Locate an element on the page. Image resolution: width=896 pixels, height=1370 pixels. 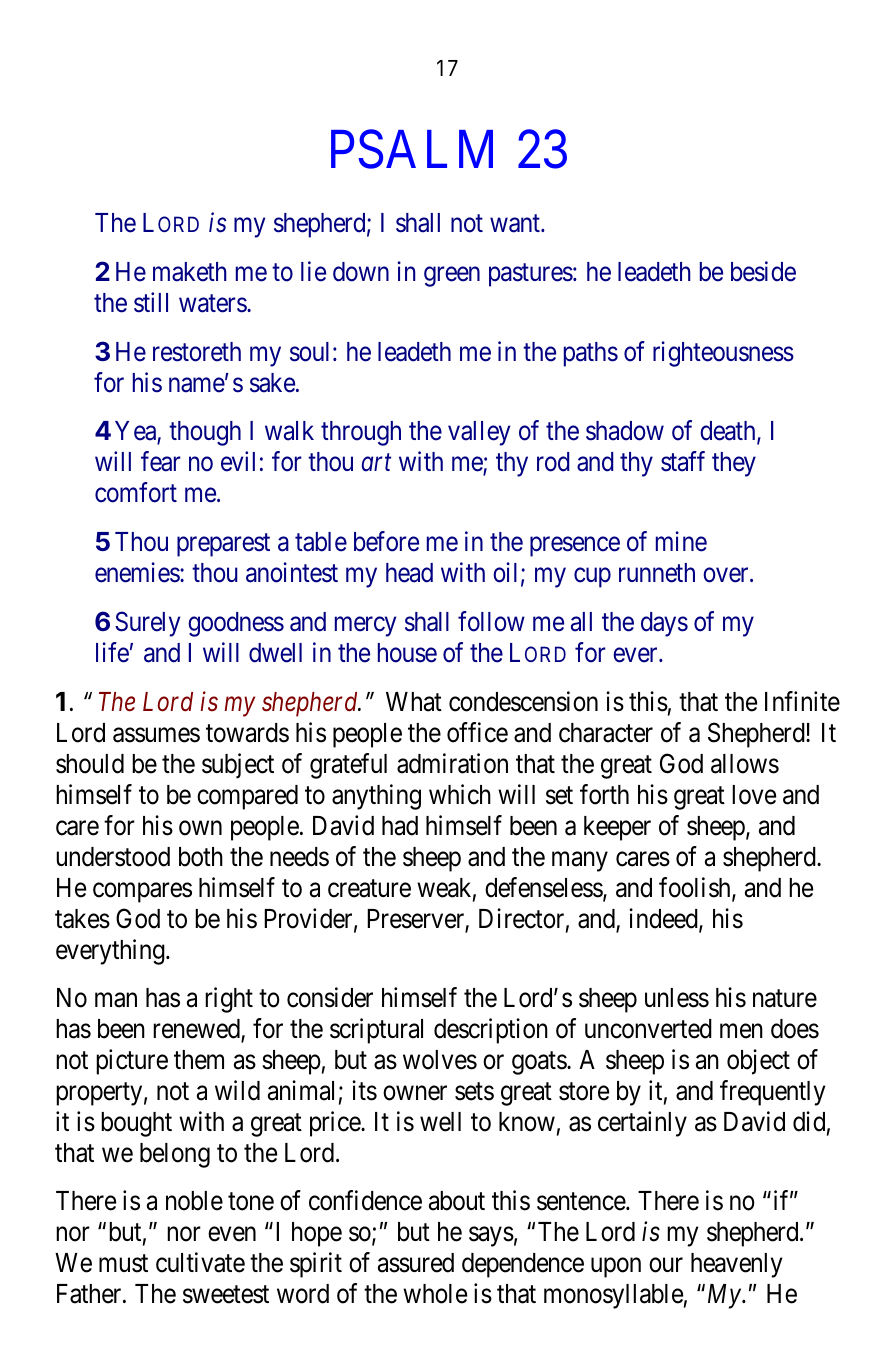
which is located at coordinates (460, 794).
